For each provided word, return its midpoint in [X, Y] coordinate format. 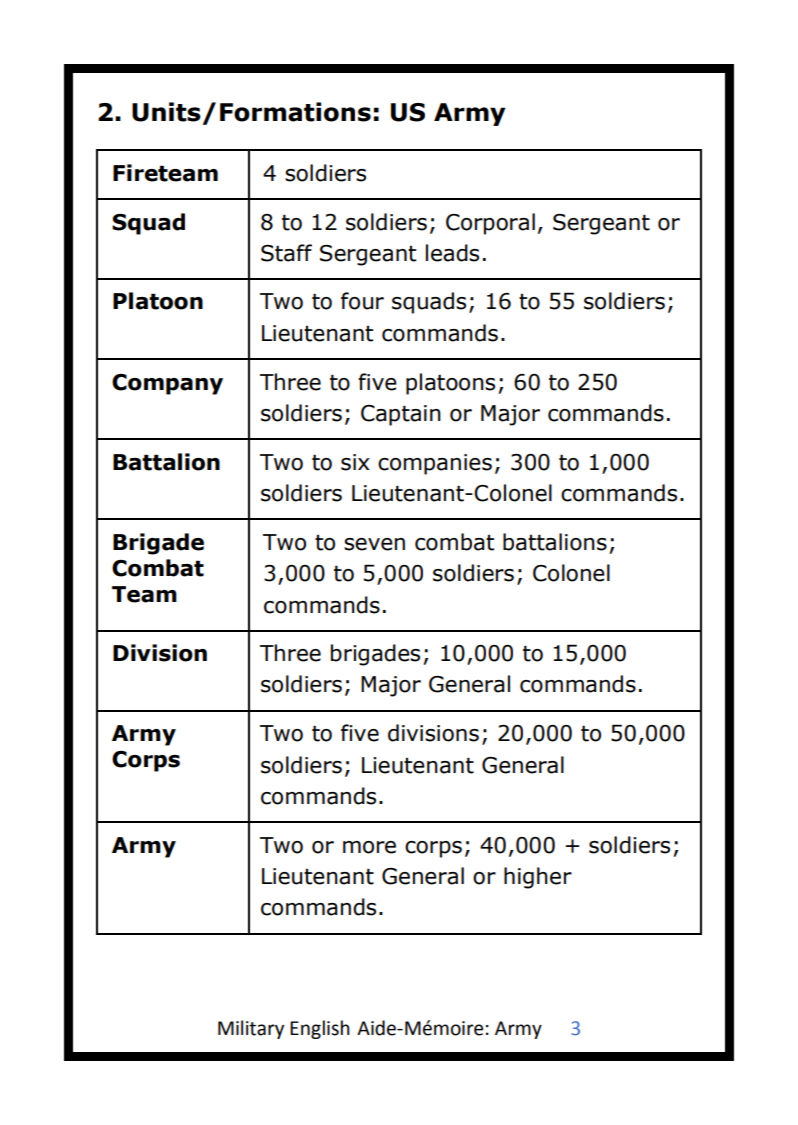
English [320, 1029]
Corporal [490, 224]
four [362, 301]
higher [538, 878]
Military [251, 1029]
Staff [286, 253]
